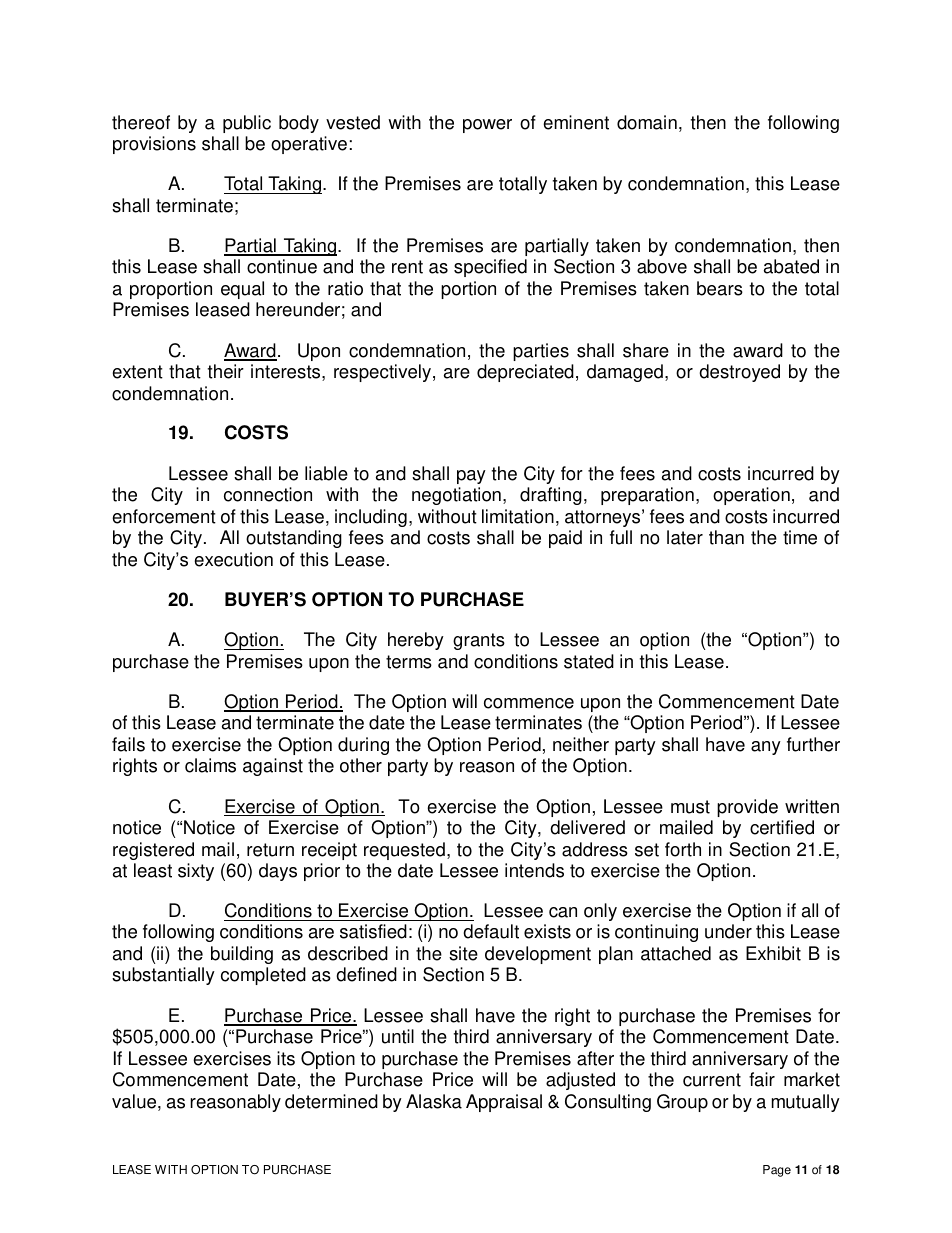  Describe the element at coordinates (647, 122) in the screenshot. I see `domain` at that location.
